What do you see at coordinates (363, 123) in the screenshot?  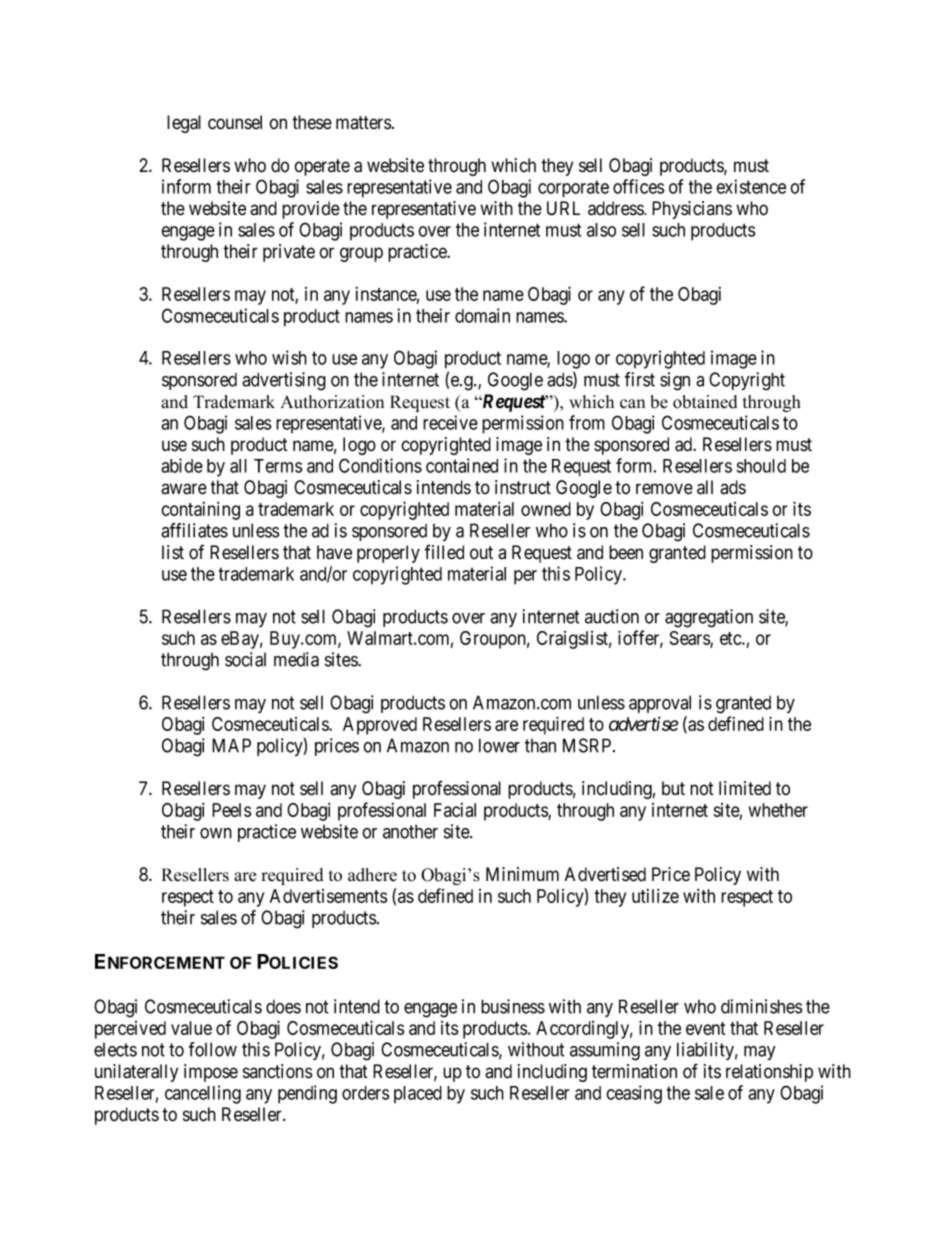 I see `matters` at bounding box center [363, 123].
